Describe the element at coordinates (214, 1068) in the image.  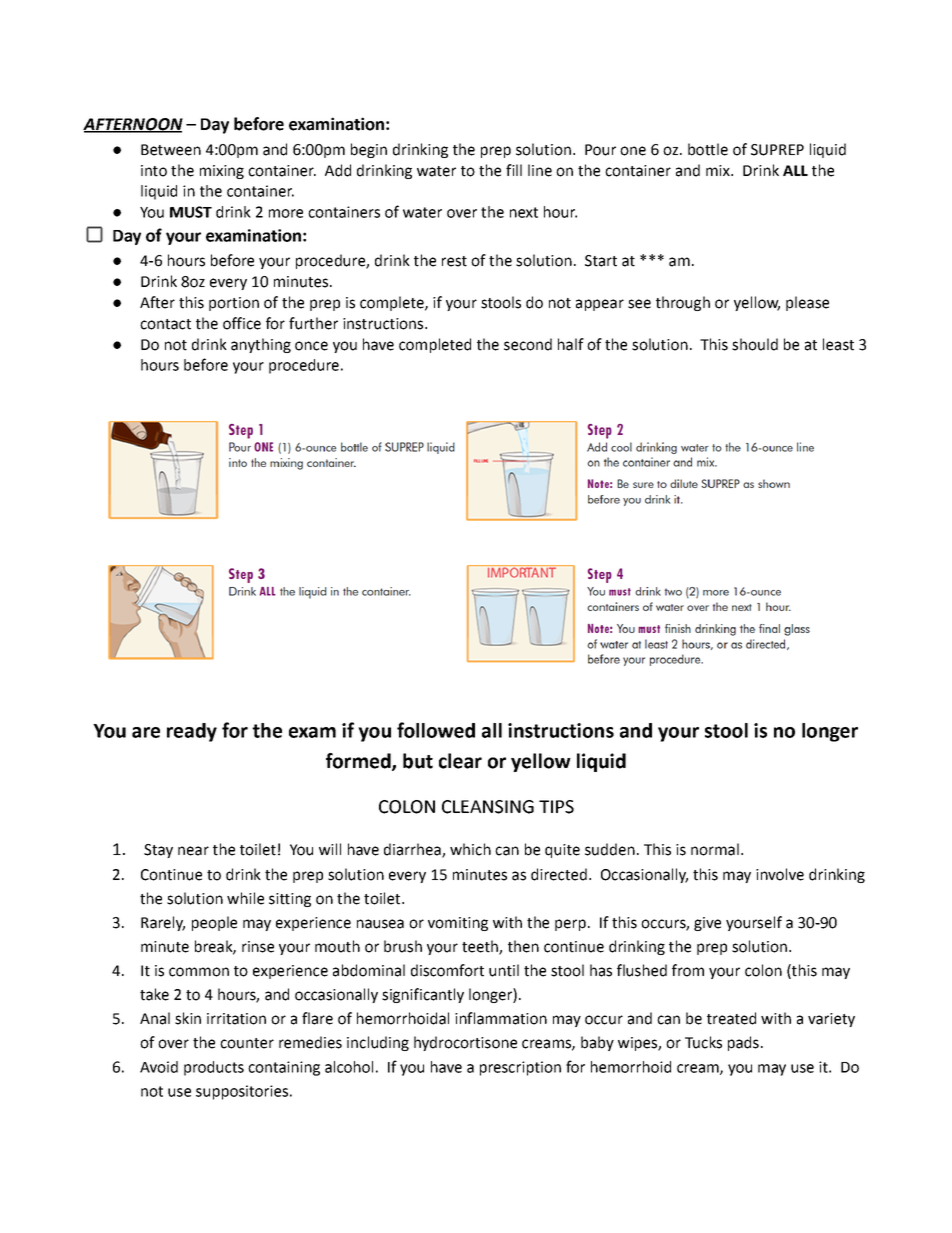
I see `products` at that location.
